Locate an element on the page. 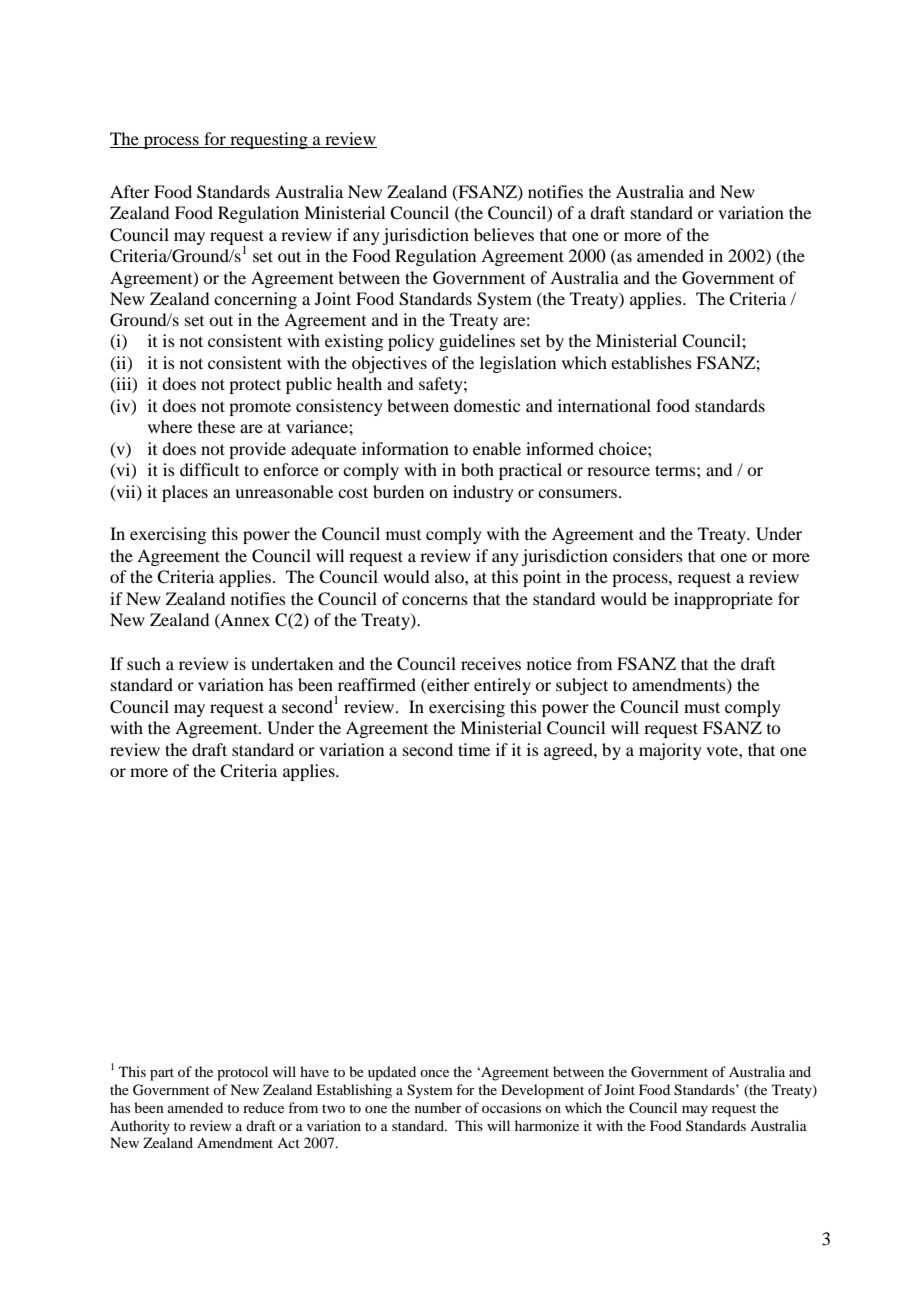  such is located at coordinates (144, 663).
